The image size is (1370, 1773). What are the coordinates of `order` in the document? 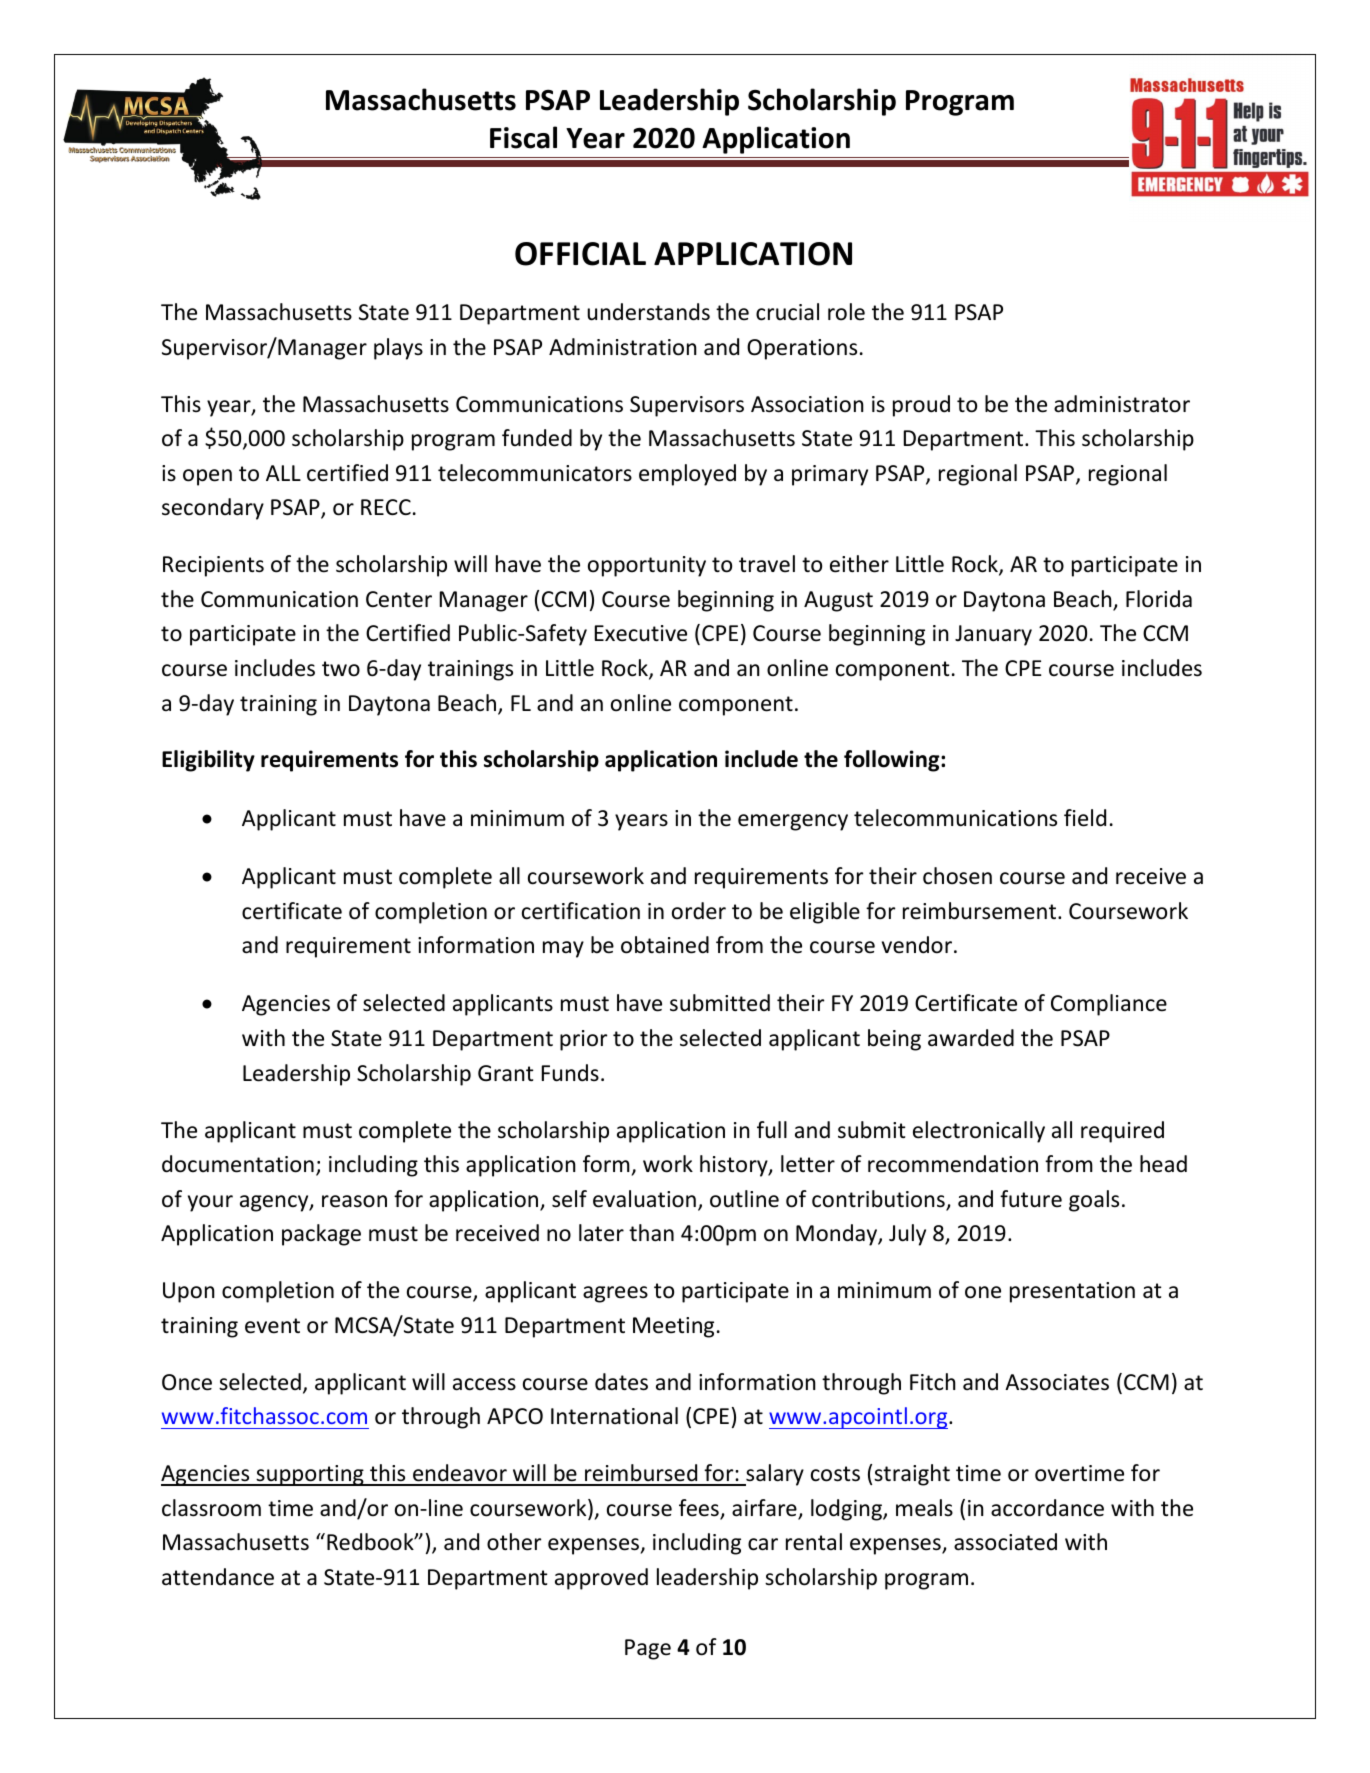 It's located at (699, 911).
